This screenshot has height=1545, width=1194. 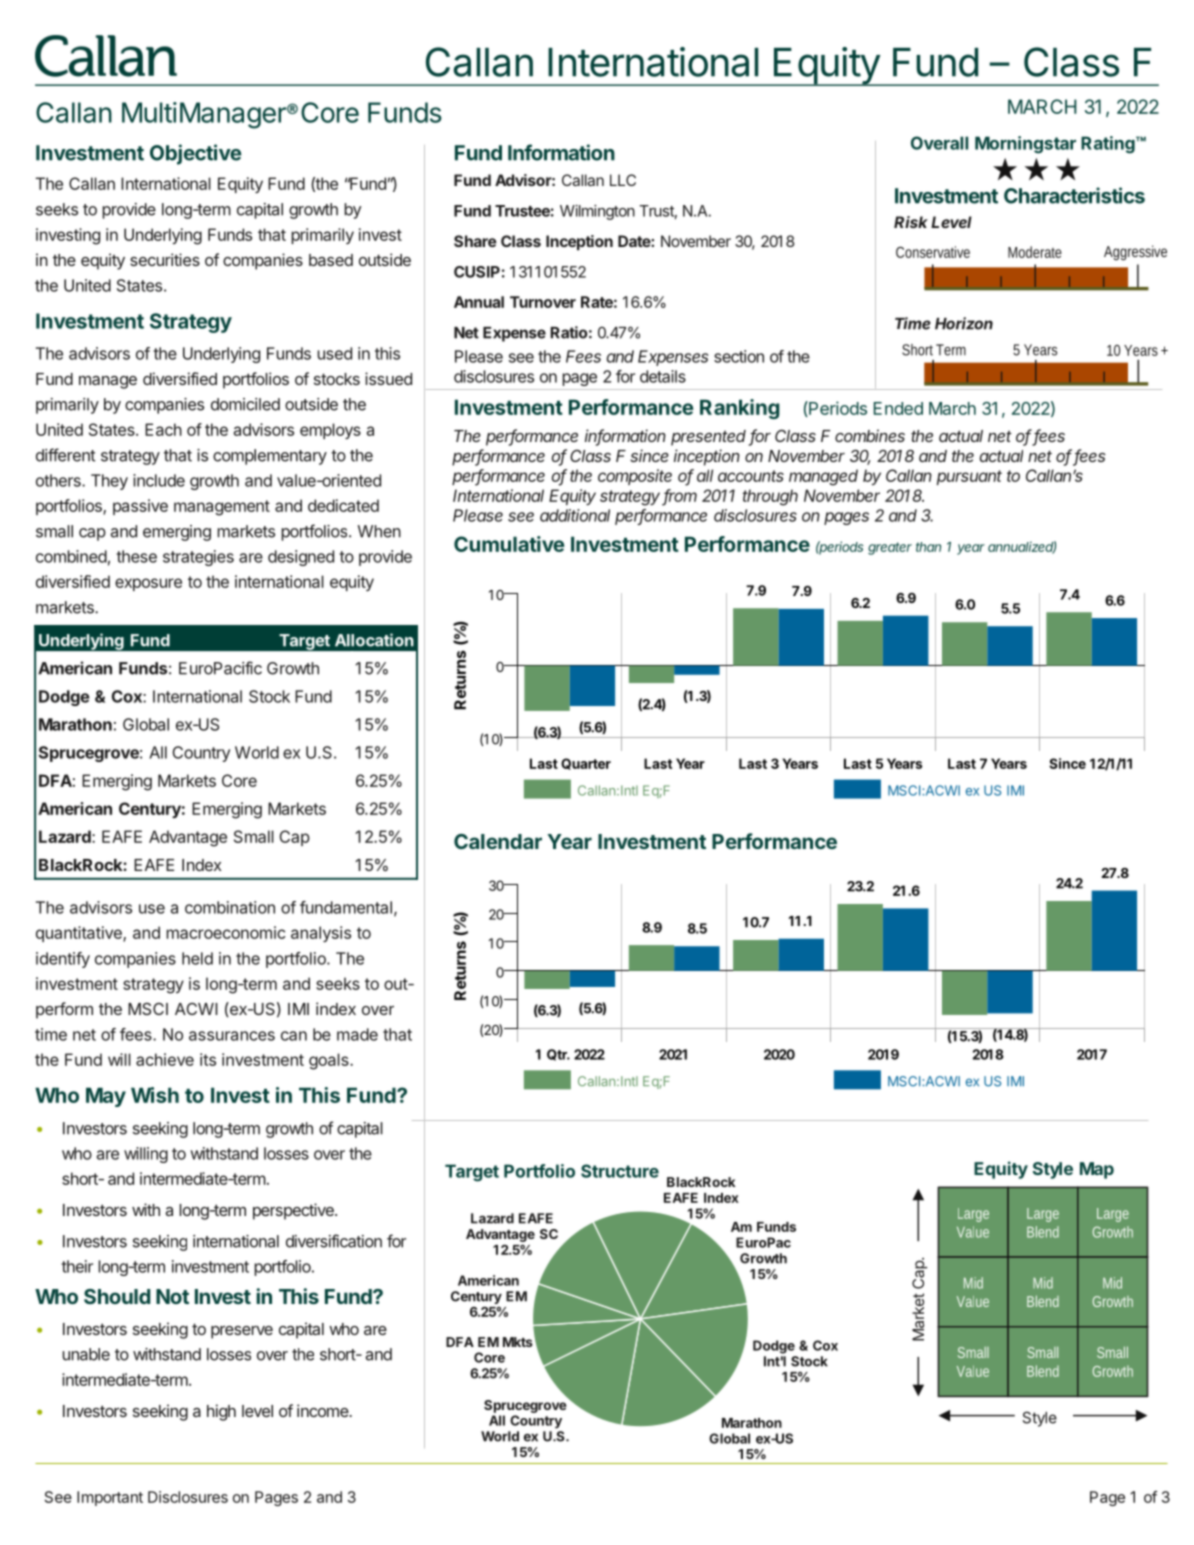 I want to click on Morningstar, so click(x=1025, y=145).
